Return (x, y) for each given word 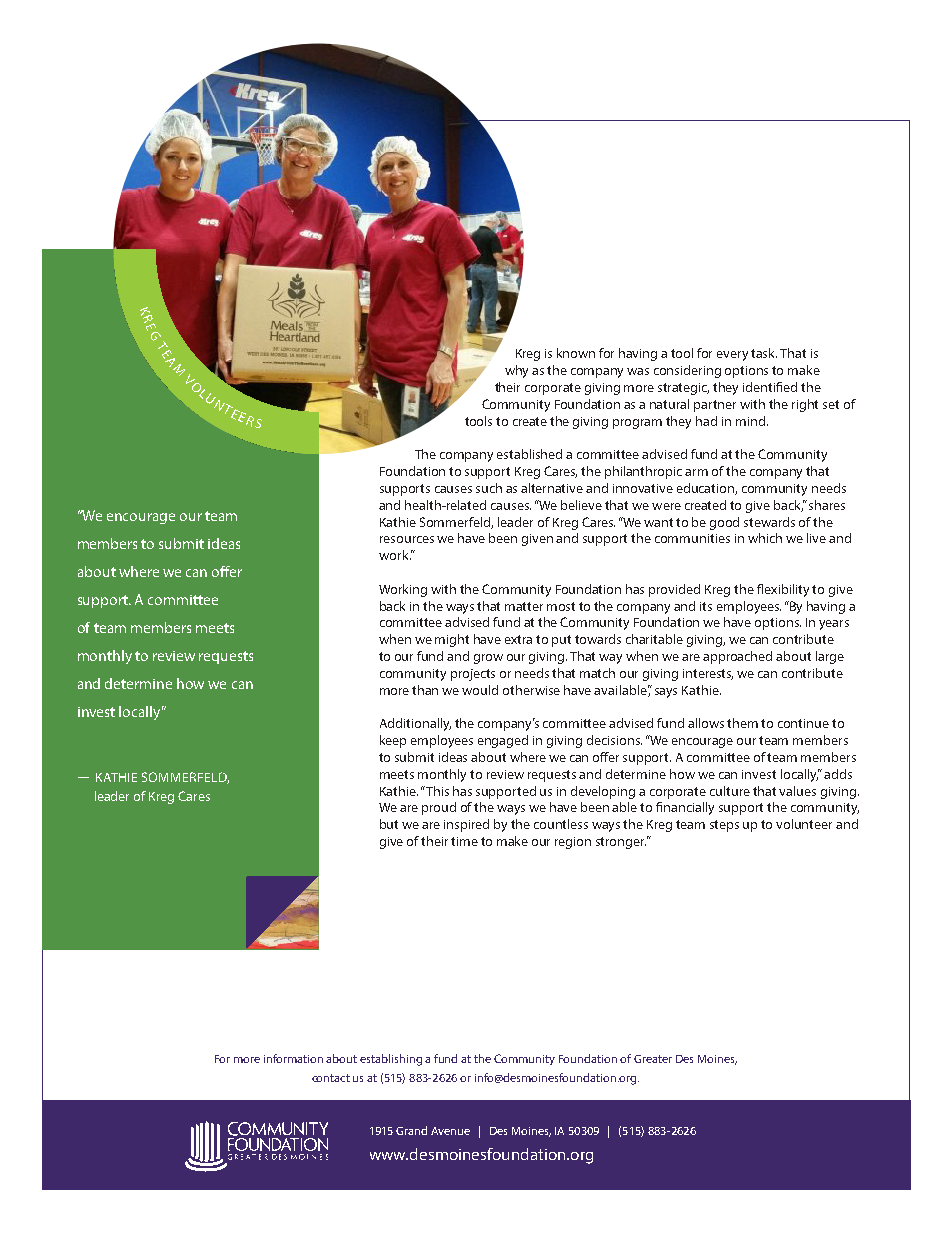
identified (770, 387)
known (576, 353)
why (516, 371)
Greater (653, 1059)
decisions (614, 740)
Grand (411, 1130)
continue (803, 723)
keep (393, 741)
